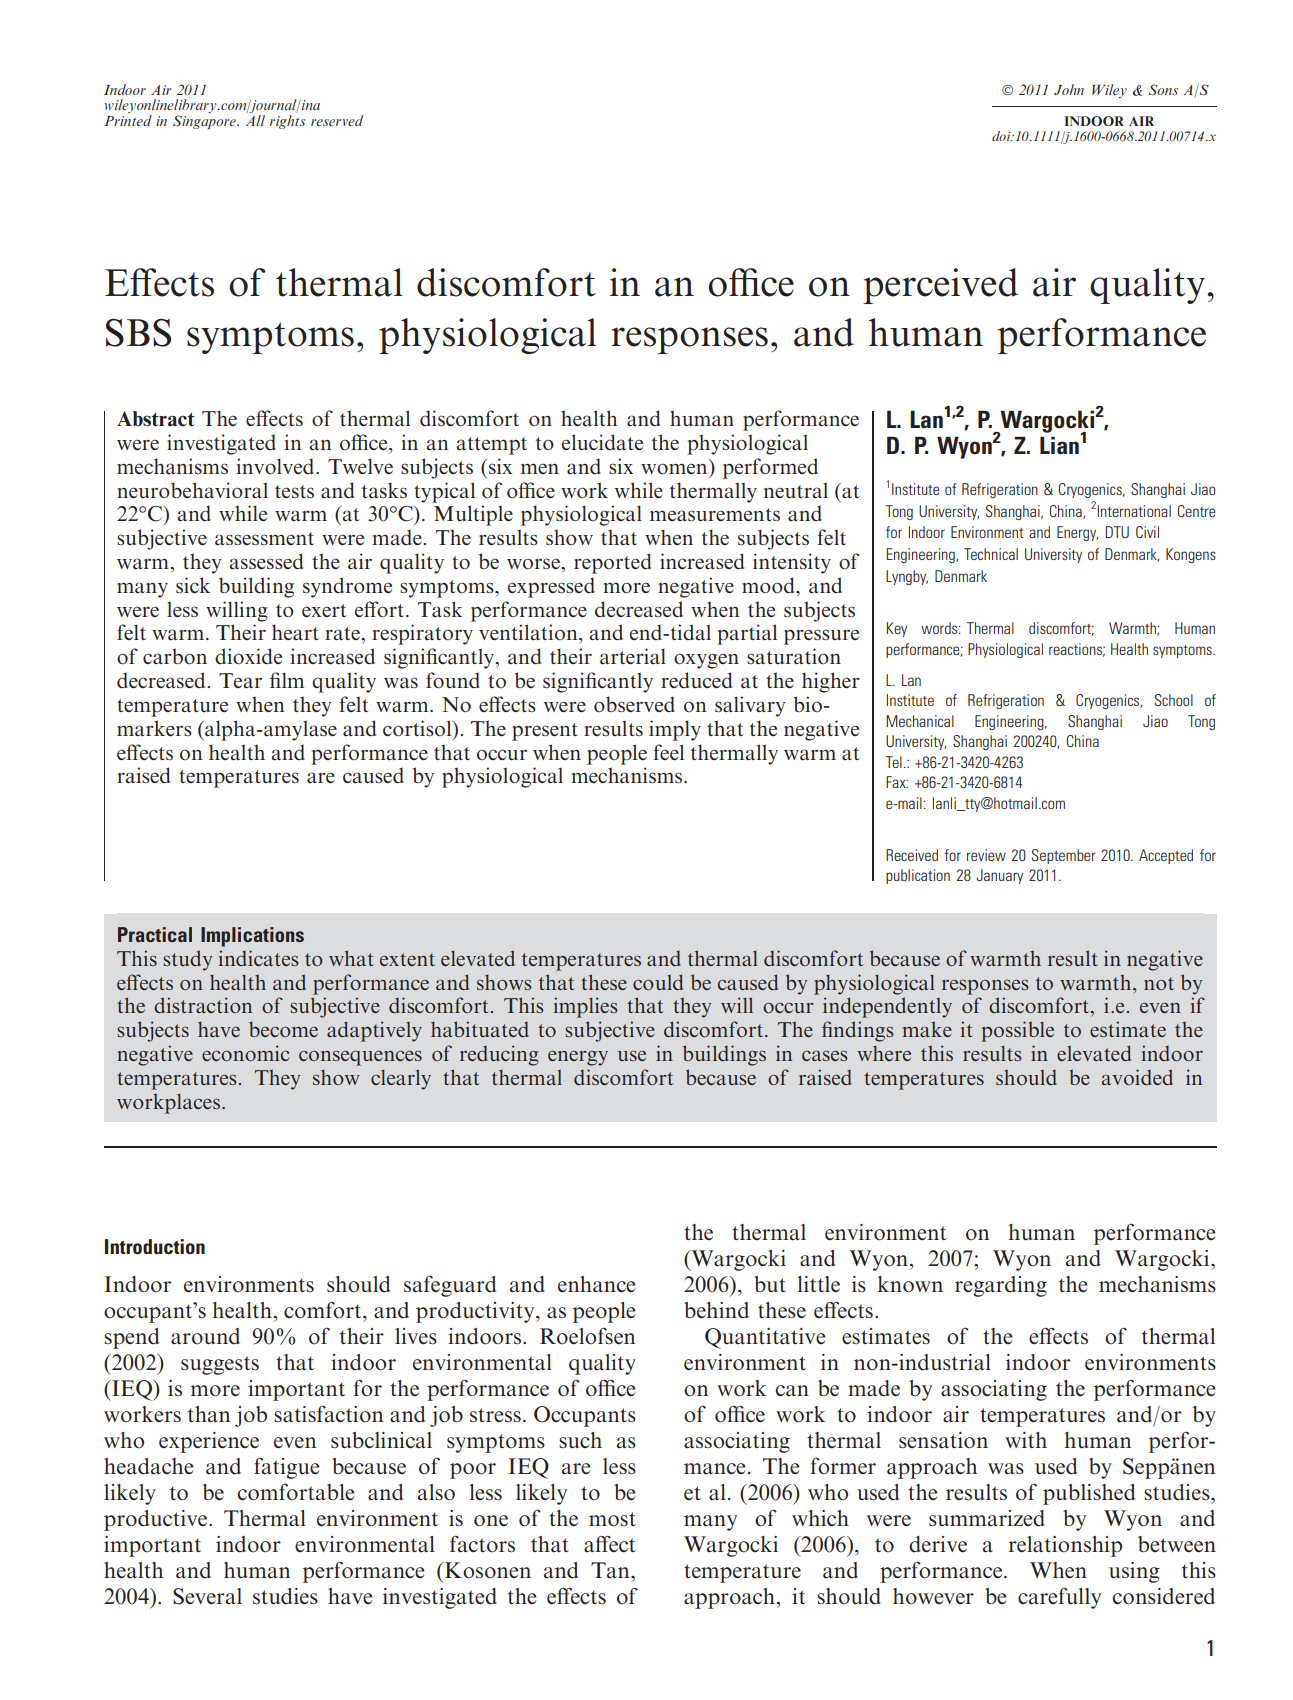 Image resolution: width=1293 pixels, height=1700 pixels. What do you see at coordinates (337, 120) in the document?
I see `reserved` at bounding box center [337, 120].
